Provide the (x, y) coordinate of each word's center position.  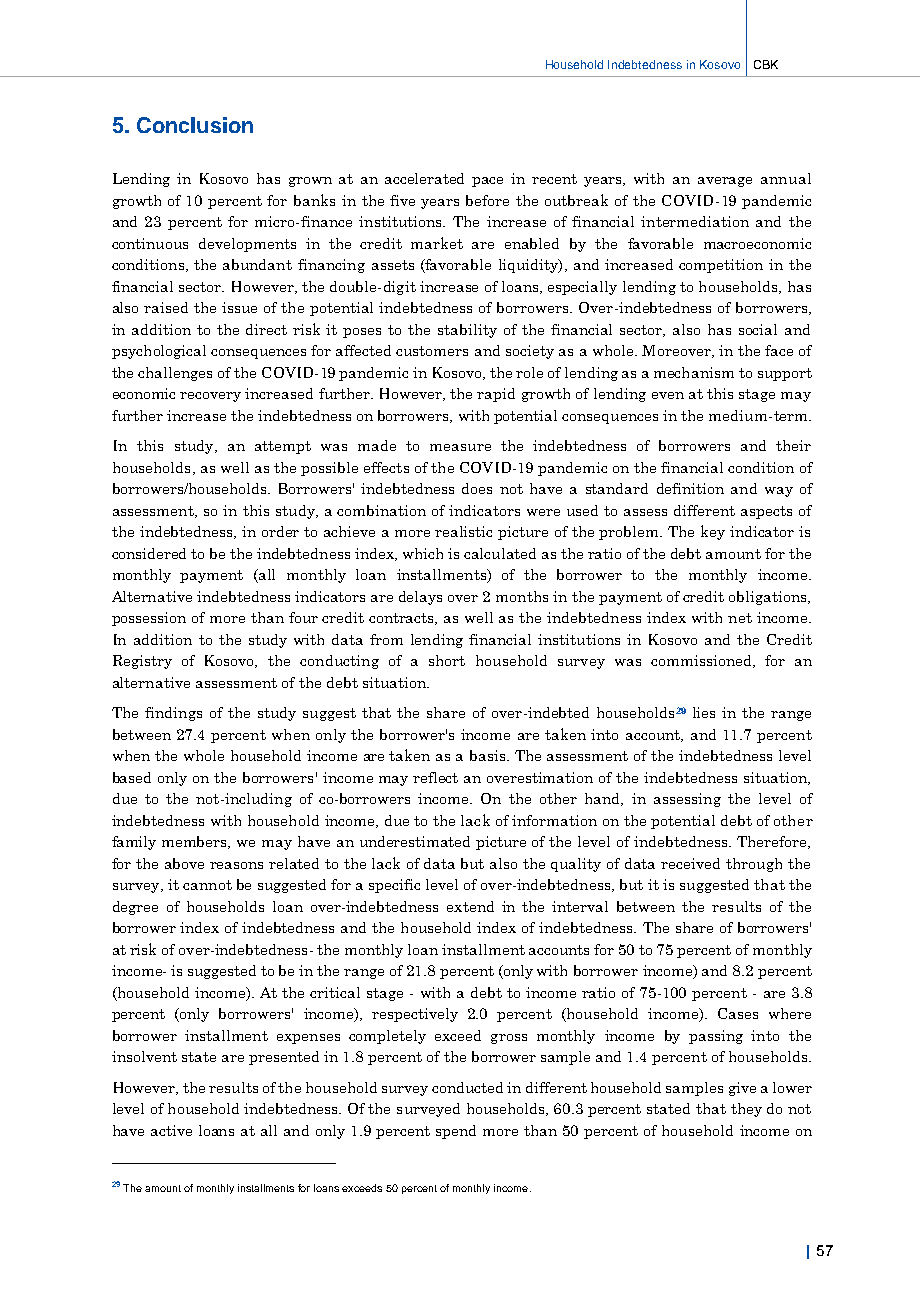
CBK (766, 64)
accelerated (424, 178)
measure (460, 447)
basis (489, 755)
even (668, 395)
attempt (283, 447)
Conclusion (195, 125)
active (171, 1130)
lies (704, 712)
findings (173, 714)
